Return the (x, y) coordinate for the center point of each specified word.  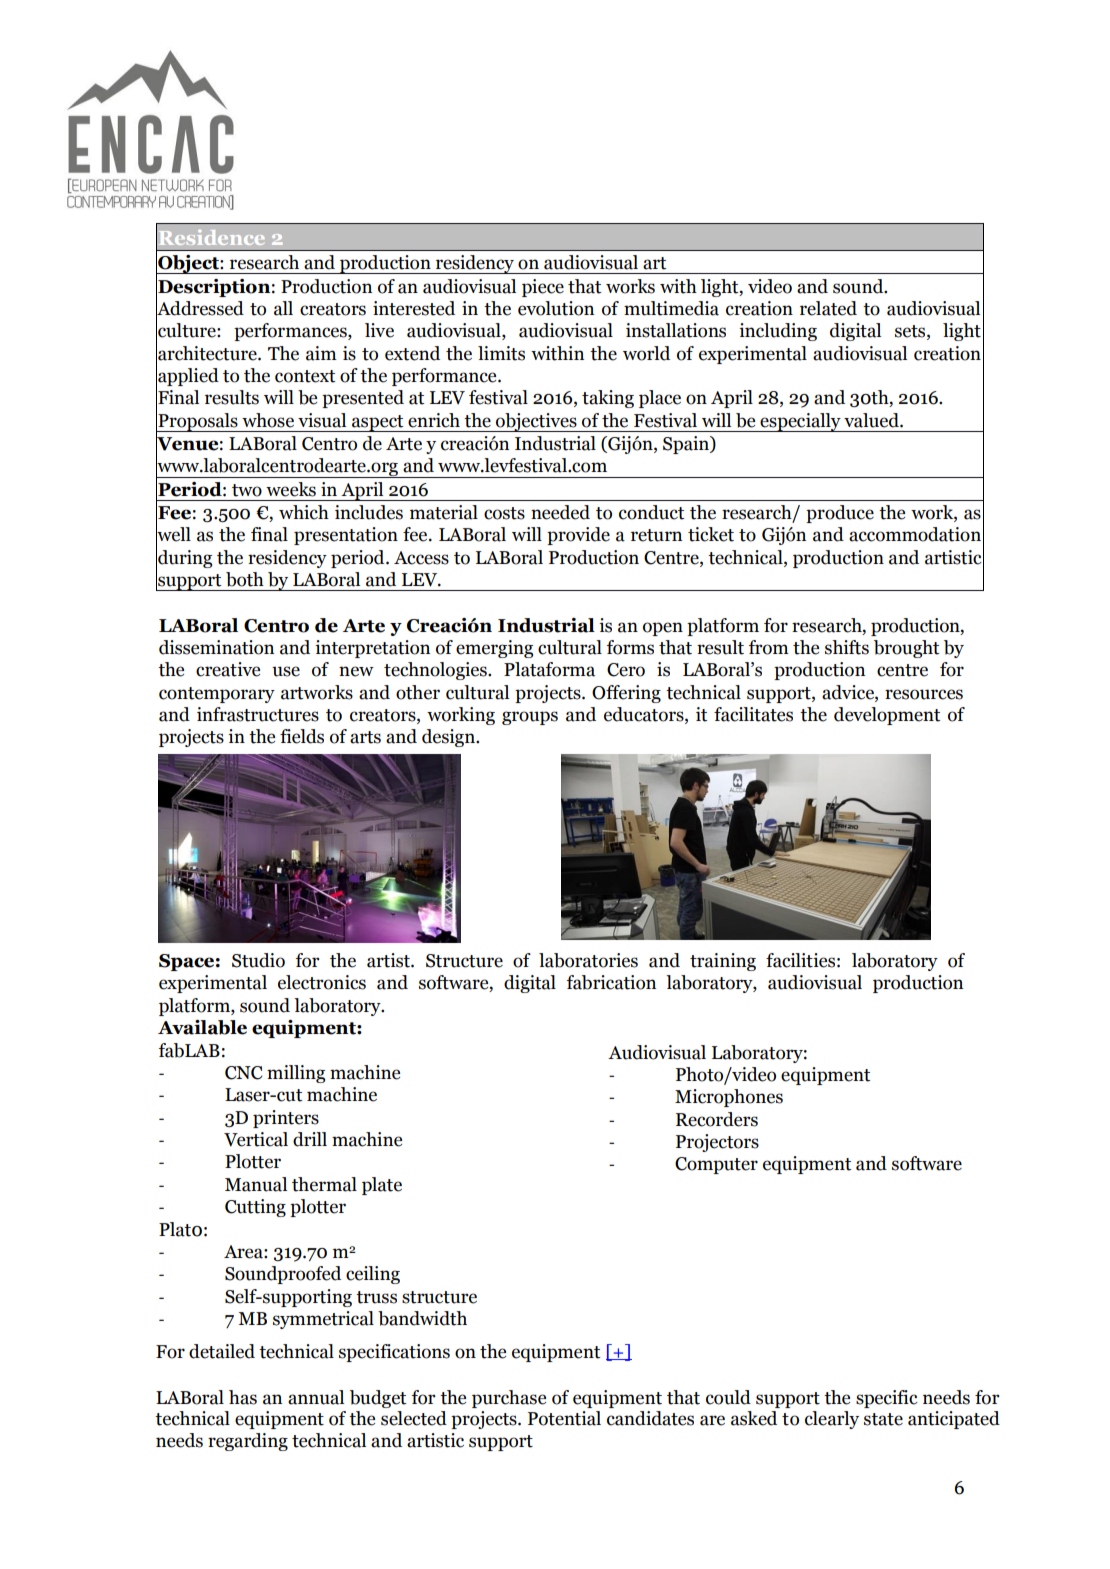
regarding (248, 1442)
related (828, 308)
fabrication (611, 982)
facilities (800, 960)
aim (321, 353)
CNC (243, 1073)
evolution (556, 308)
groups (530, 718)
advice (849, 692)
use (286, 671)
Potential (564, 1418)
